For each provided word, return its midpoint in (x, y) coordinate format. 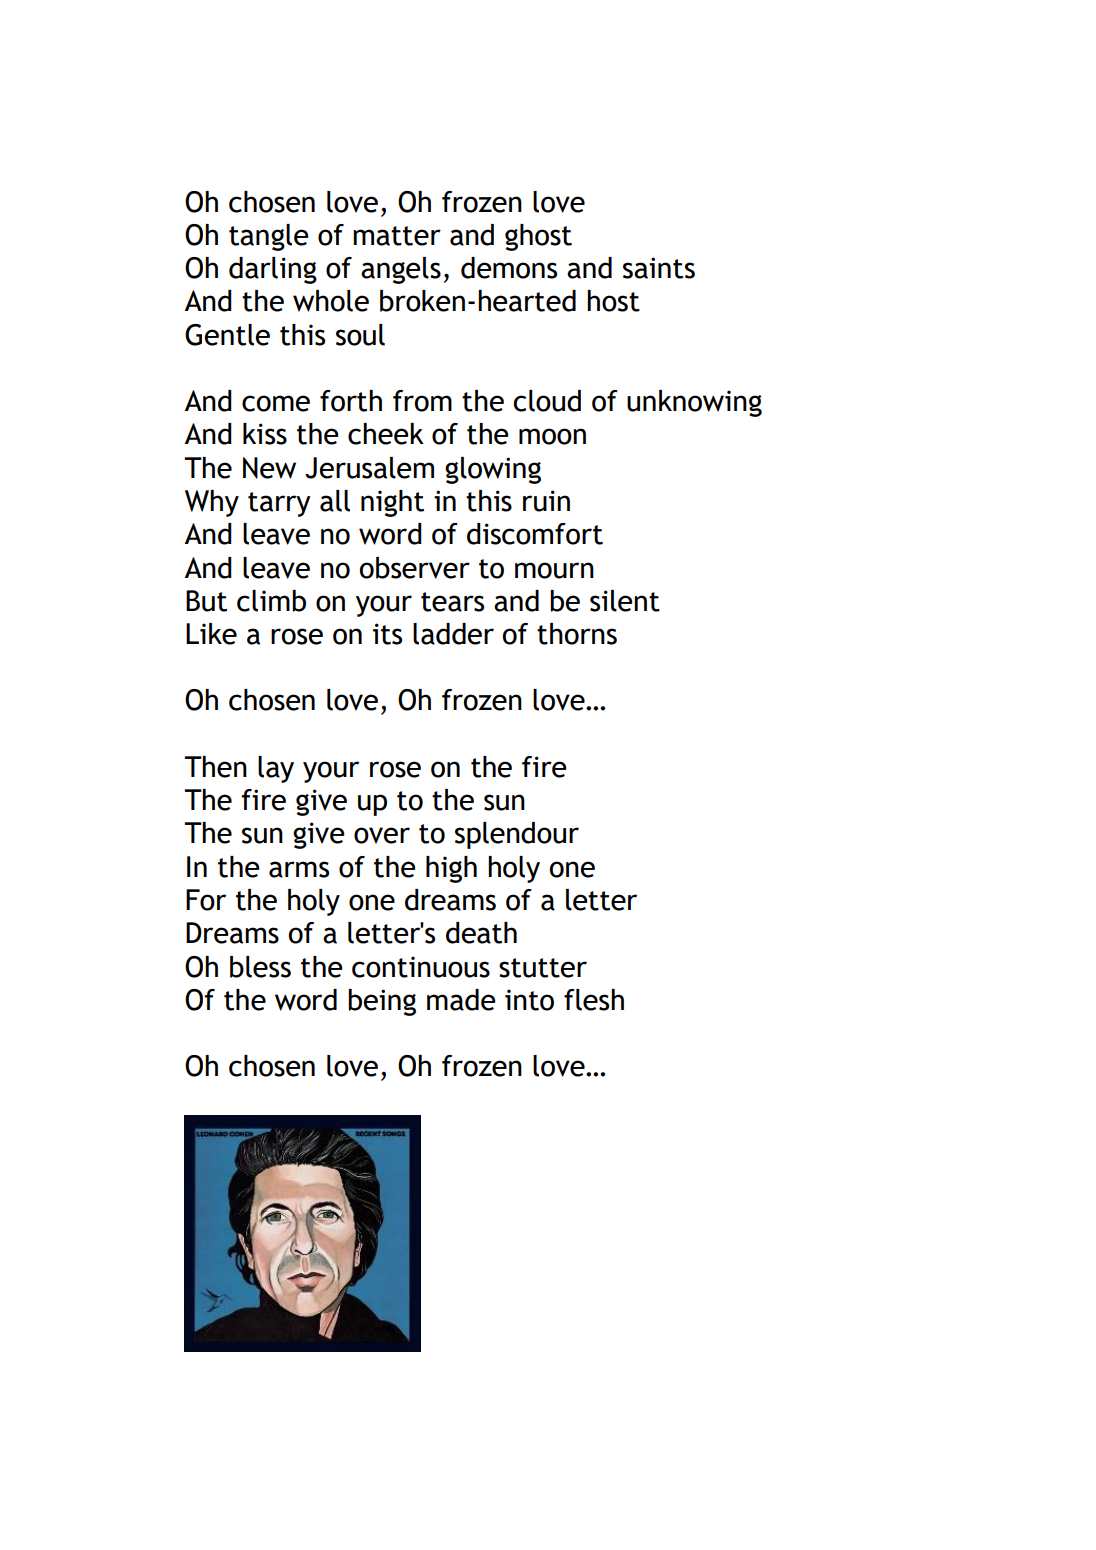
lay (276, 769)
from (422, 401)
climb (271, 601)
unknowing (694, 403)
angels (401, 270)
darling (273, 270)
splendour (517, 835)
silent (625, 601)
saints (659, 268)
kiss (265, 434)
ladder (453, 634)
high (451, 869)
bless (260, 967)
